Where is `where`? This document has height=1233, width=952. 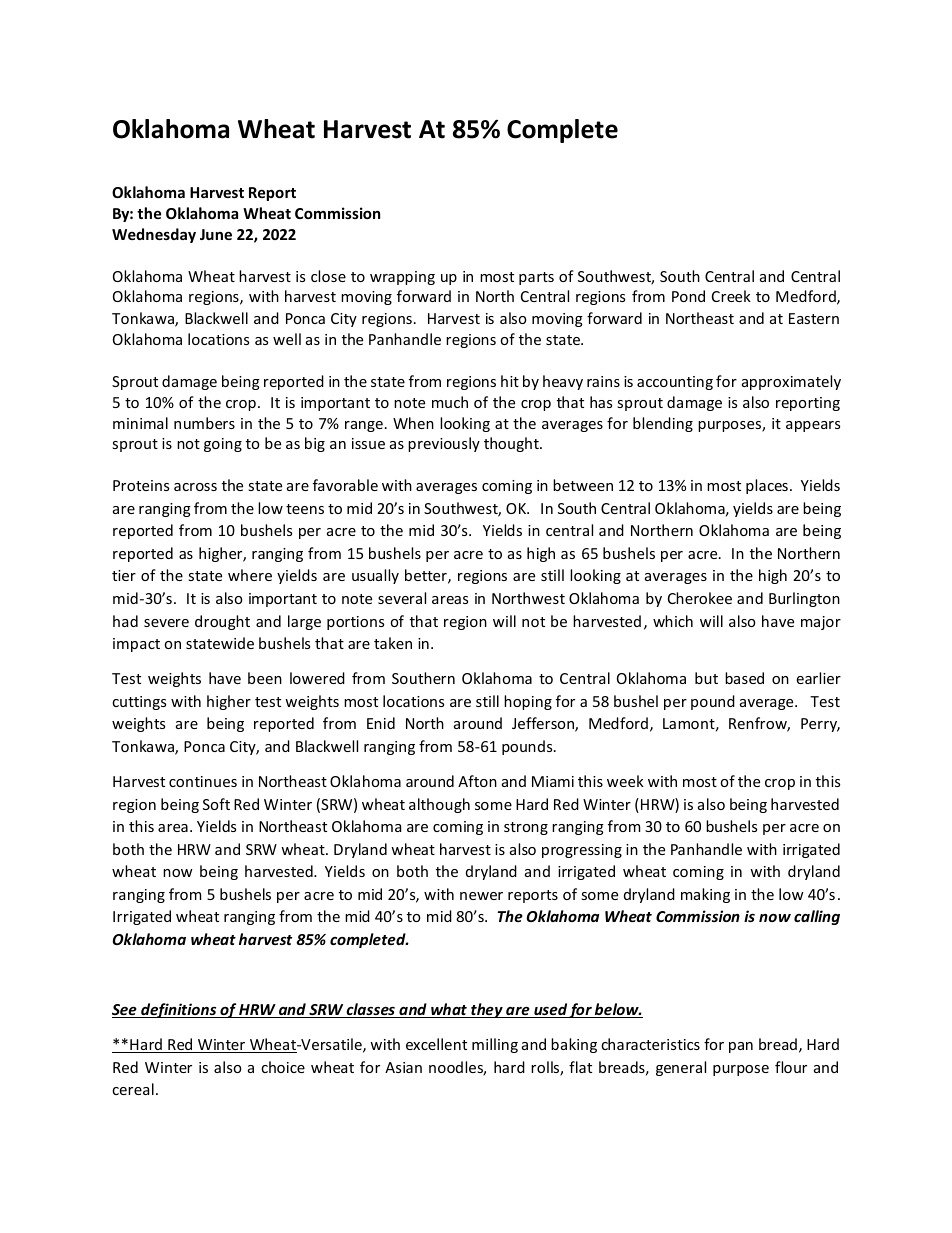
where is located at coordinates (250, 575).
